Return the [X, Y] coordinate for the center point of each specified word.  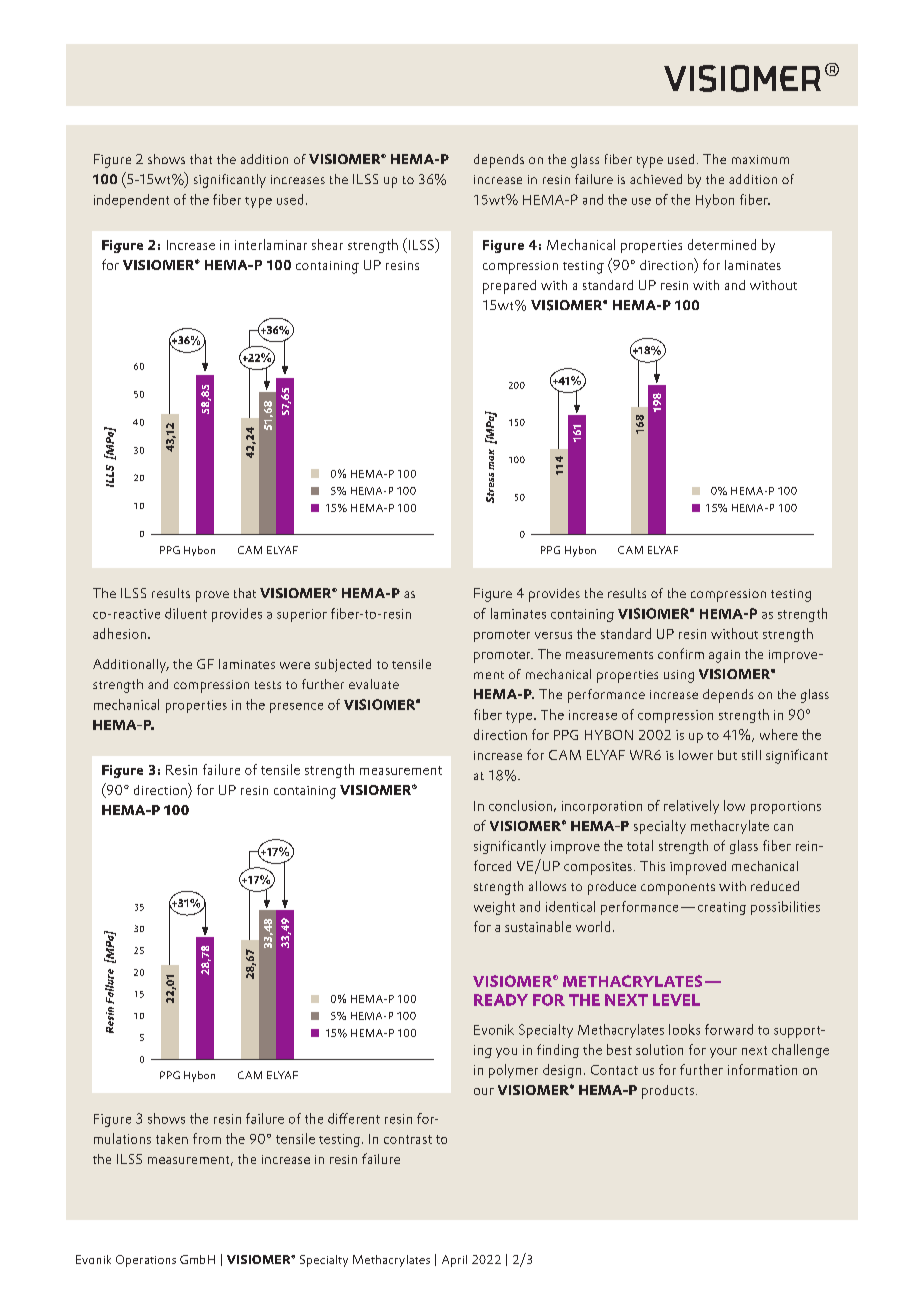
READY [501, 1000]
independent [131, 201]
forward [729, 1029]
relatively [691, 807]
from [207, 1138]
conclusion [520, 805]
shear [327, 244]
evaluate [374, 684]
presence [296, 708]
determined [722, 244]
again [724, 656]
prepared [509, 287]
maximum [760, 159]
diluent [186, 613]
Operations [146, 1261]
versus [553, 635]
